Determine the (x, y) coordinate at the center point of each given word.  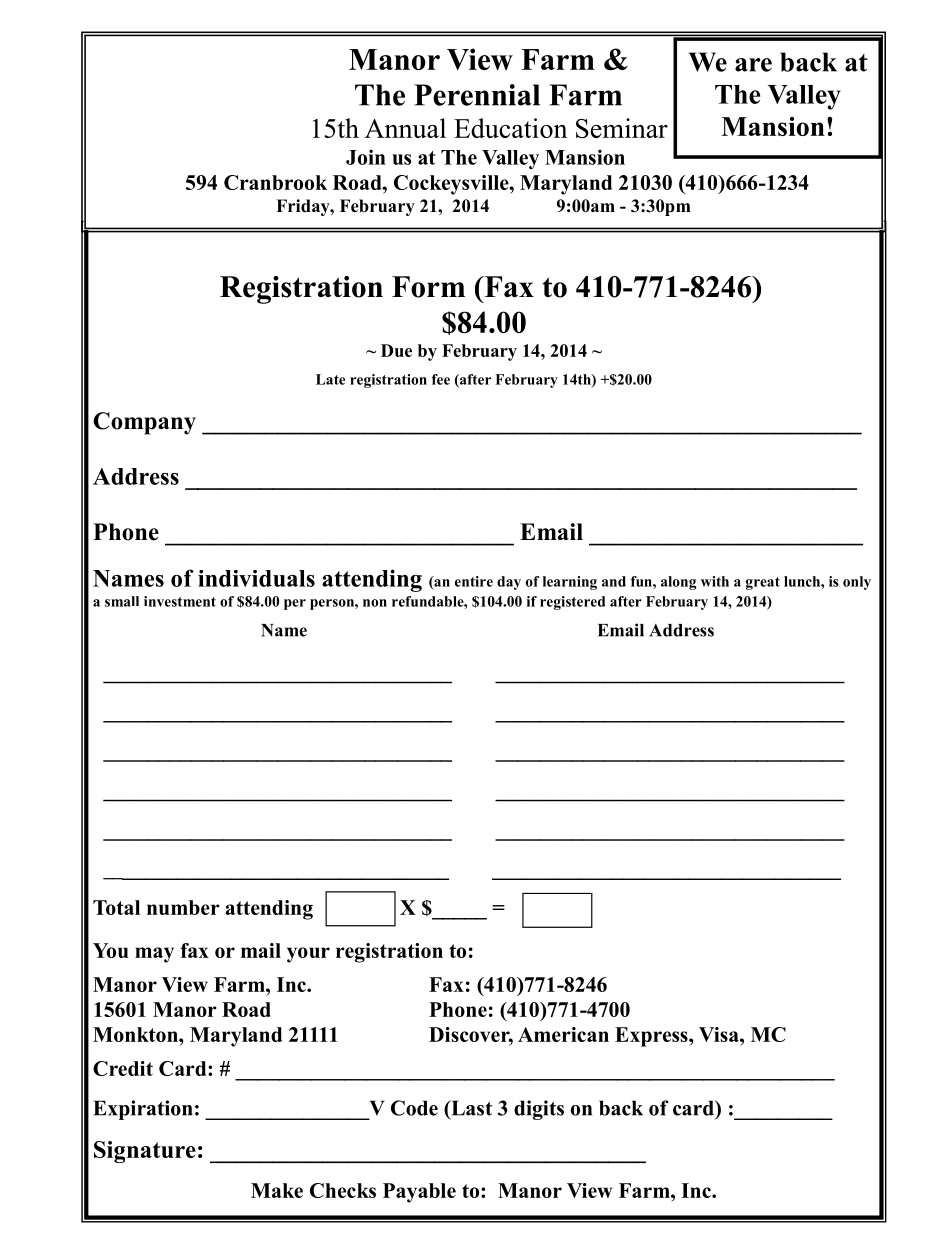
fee (441, 379)
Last (470, 1108)
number (183, 907)
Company (144, 423)
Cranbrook (275, 182)
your (308, 955)
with (715, 581)
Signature (145, 1152)
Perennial (477, 95)
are (753, 65)
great (763, 583)
